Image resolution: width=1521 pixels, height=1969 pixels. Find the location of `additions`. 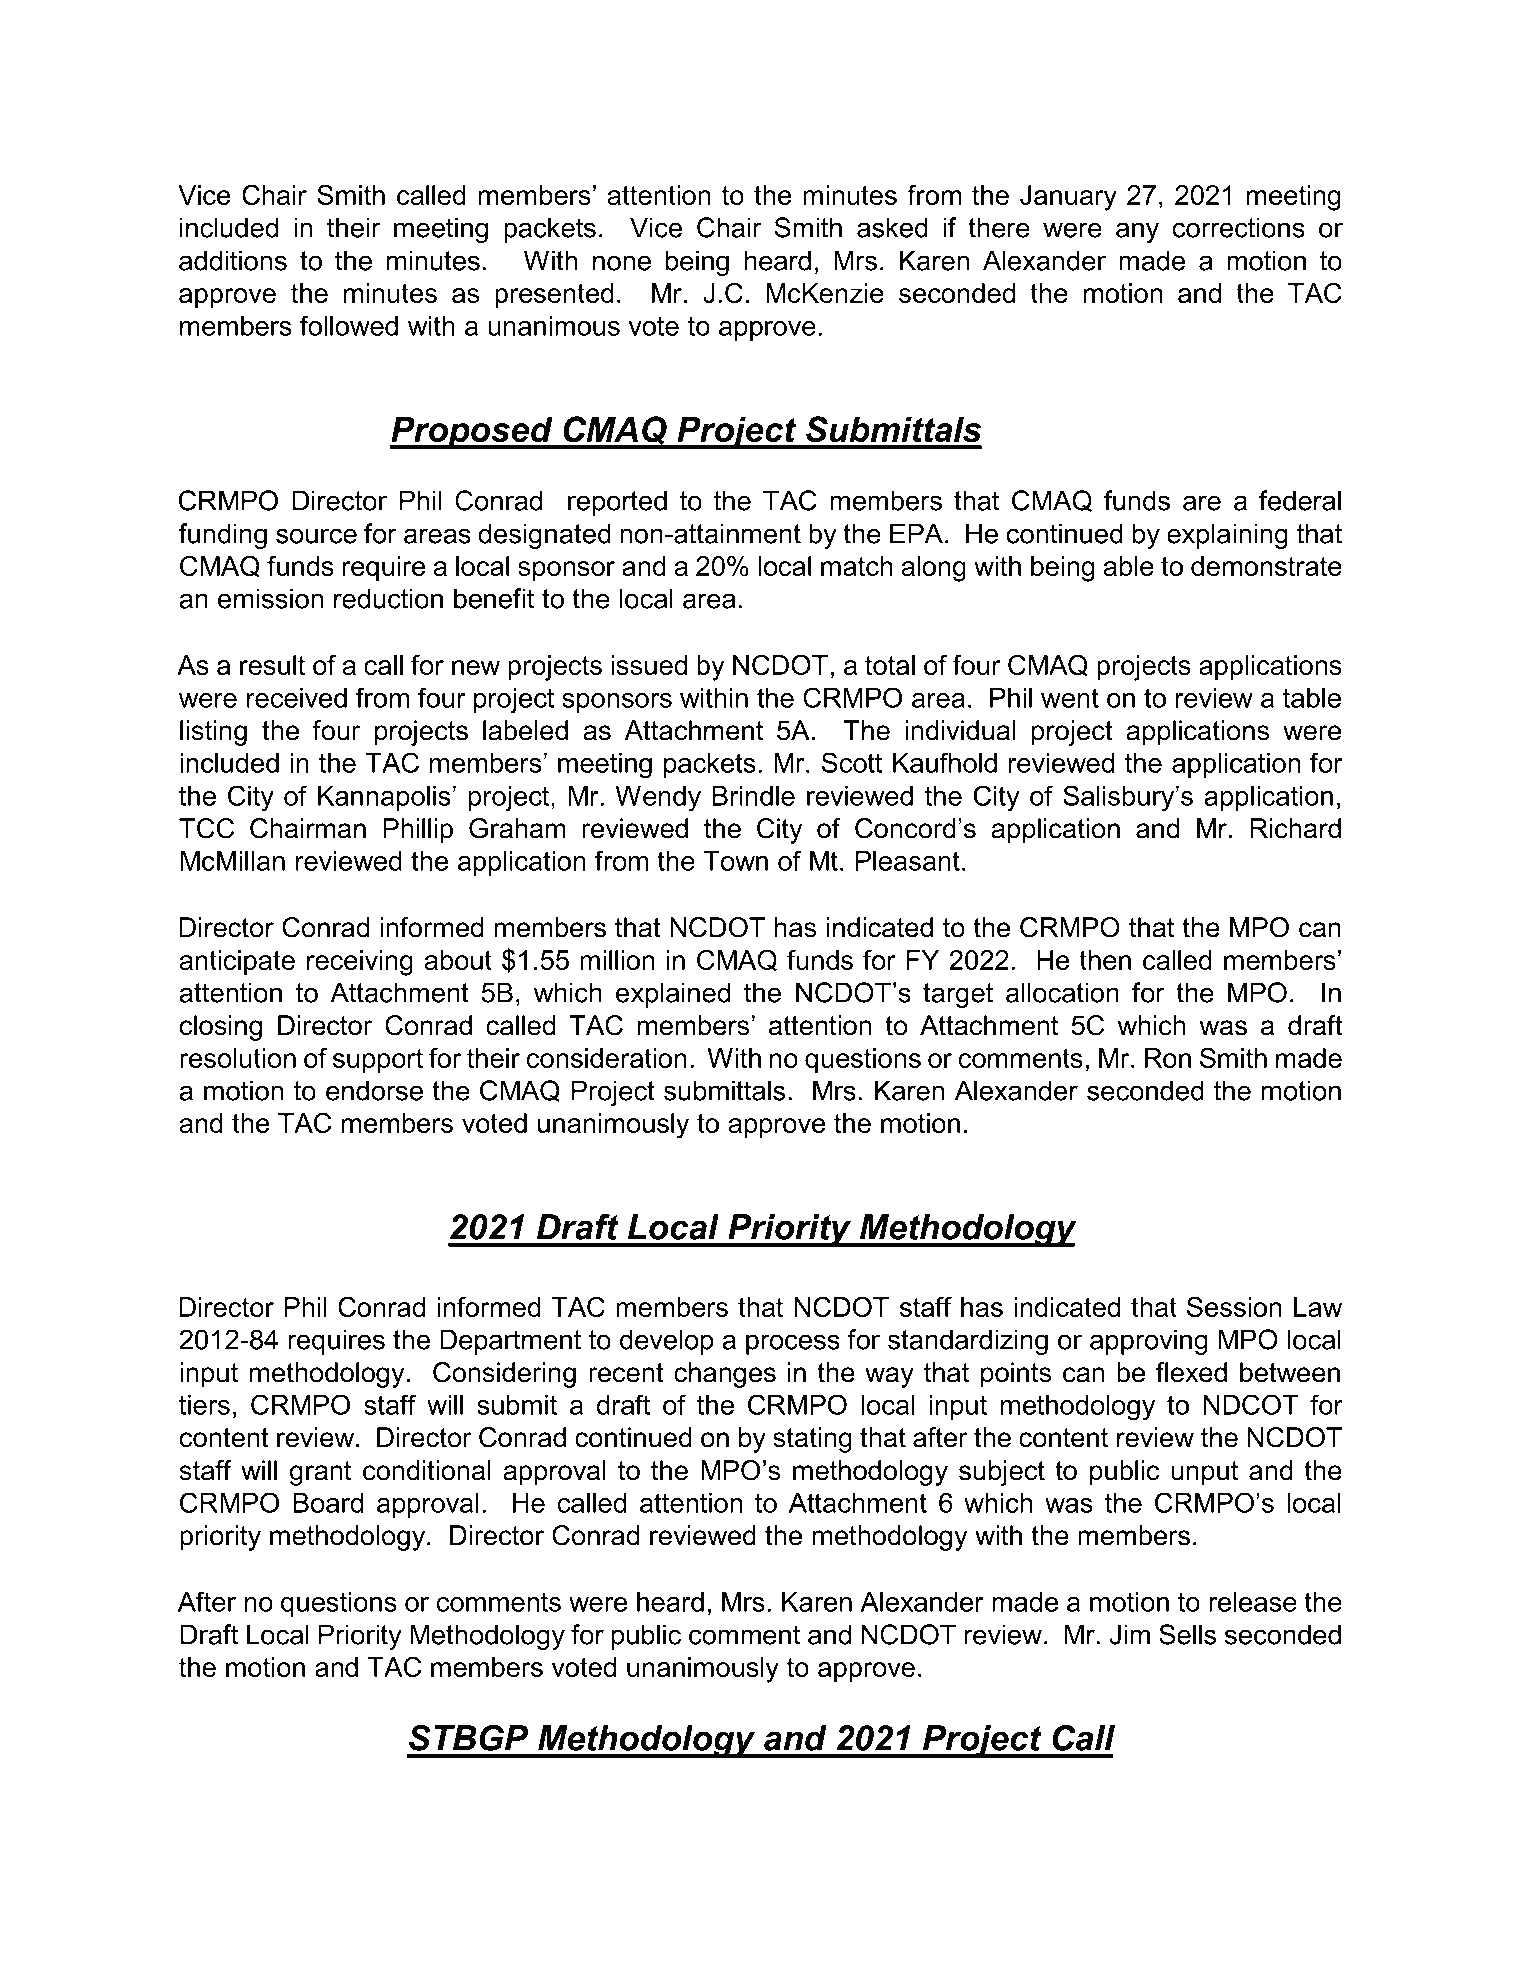

additions is located at coordinates (233, 260).
